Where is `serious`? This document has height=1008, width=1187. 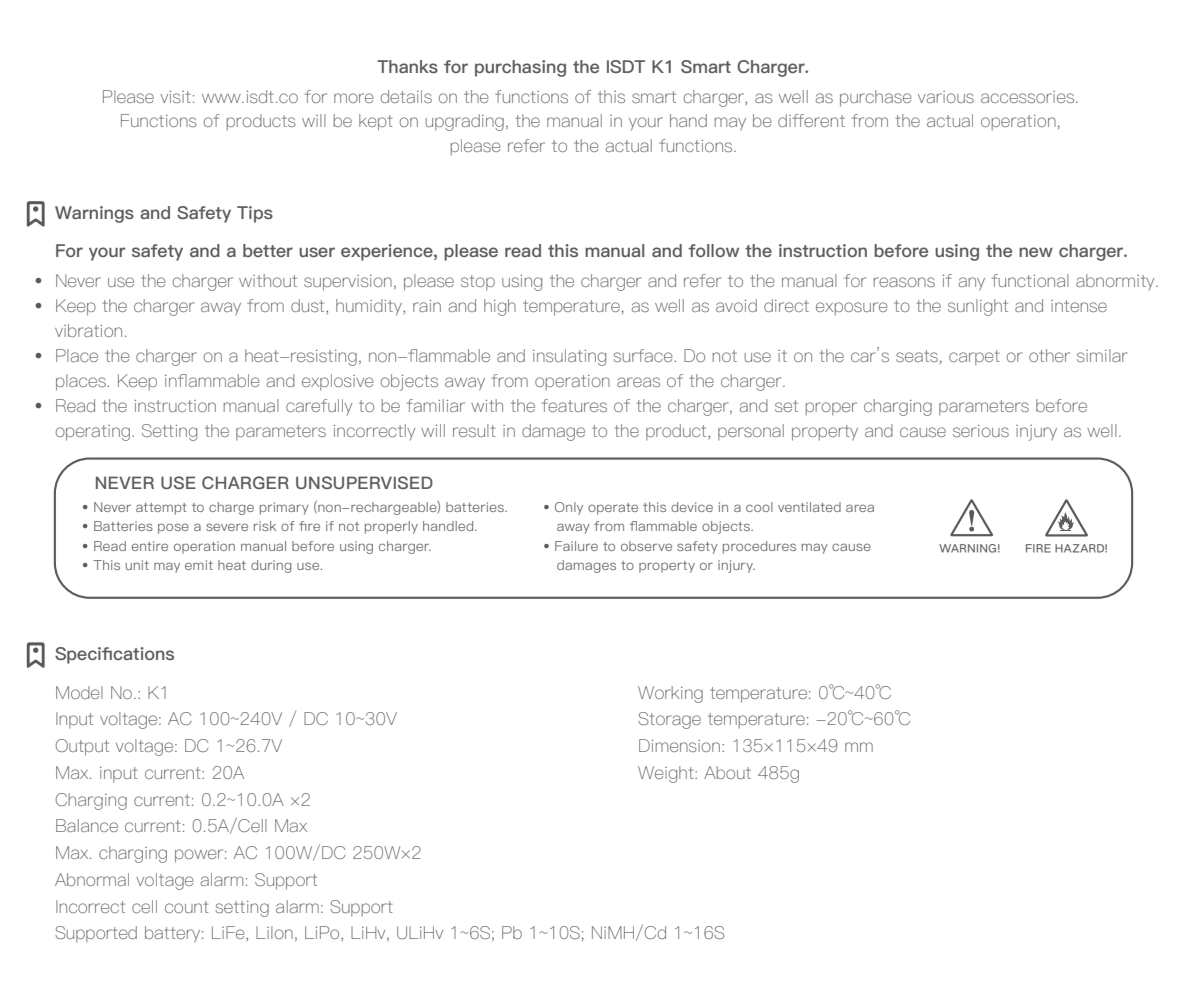
serious is located at coordinates (981, 431).
